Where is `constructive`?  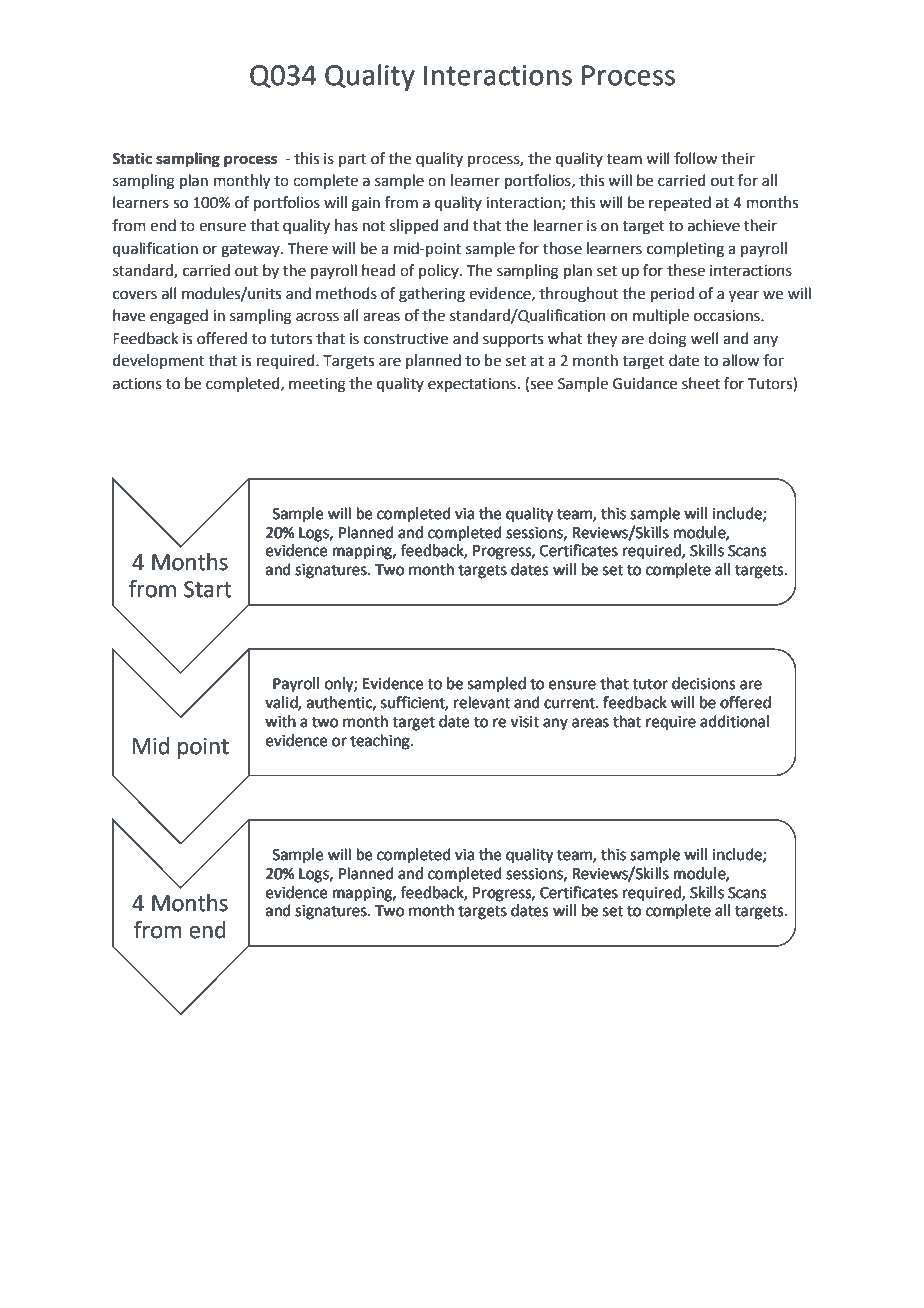 constructive is located at coordinates (406, 339).
